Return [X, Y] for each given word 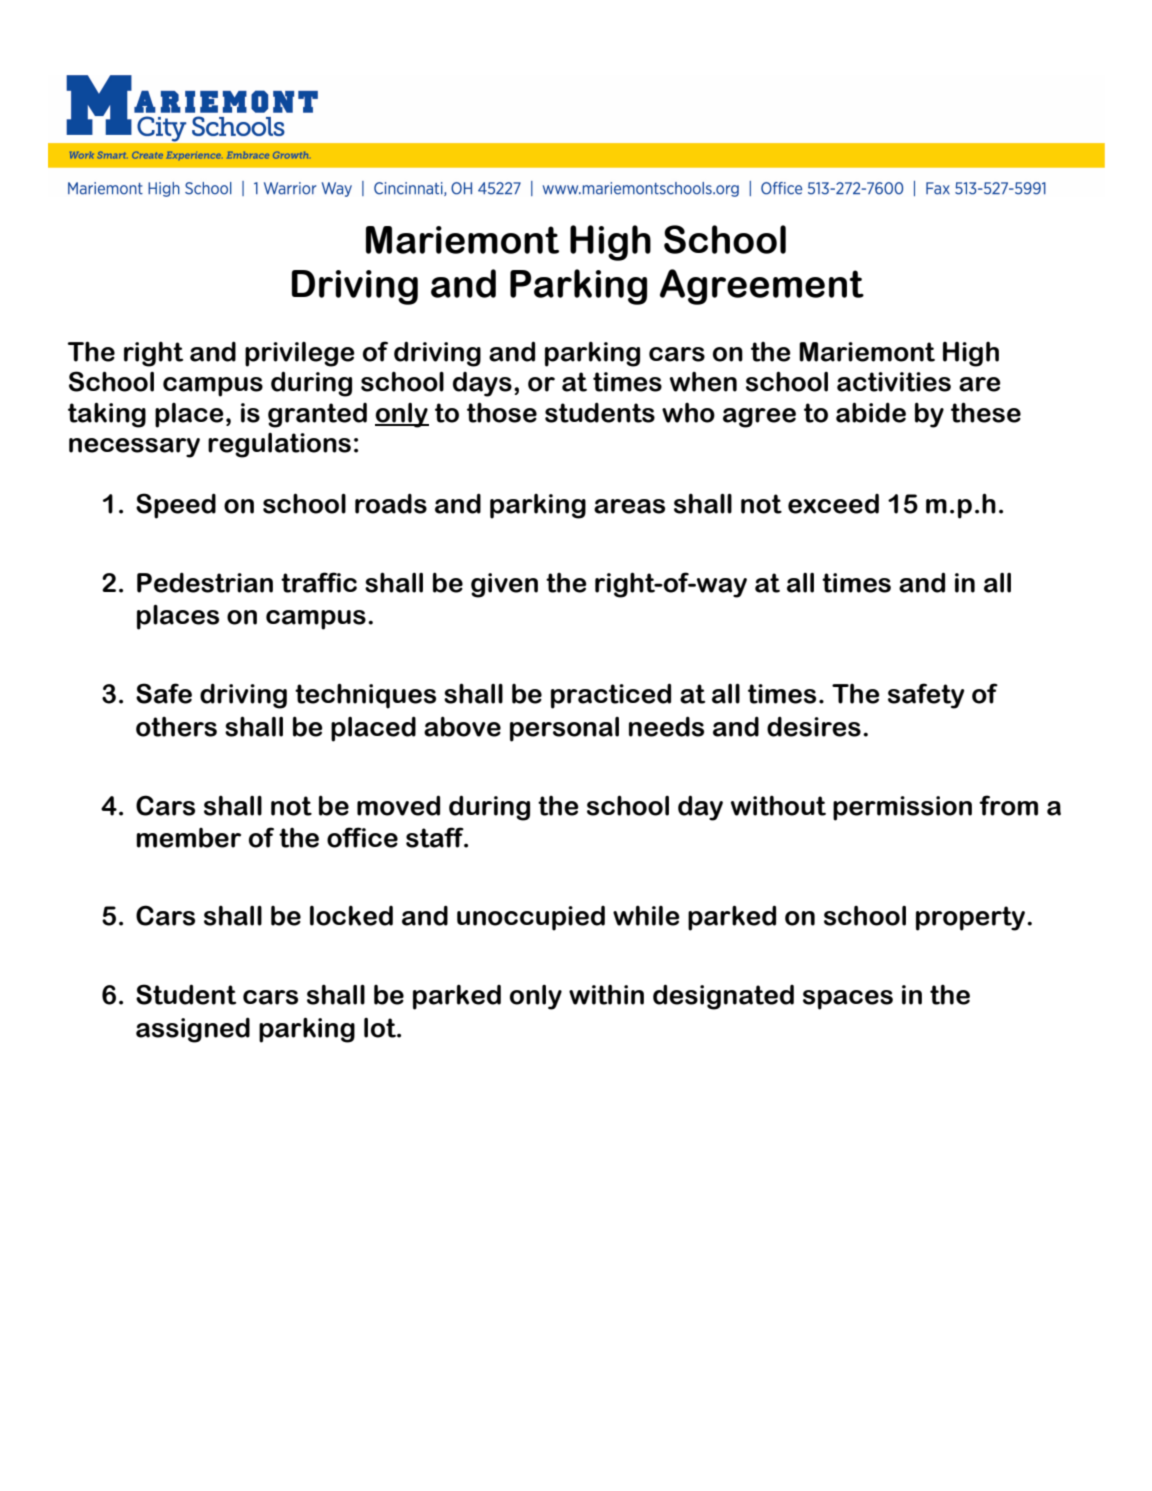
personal [564, 729]
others [176, 726]
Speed [176, 506]
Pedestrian [205, 582]
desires [814, 726]
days [482, 384]
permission [902, 808]
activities [894, 382]
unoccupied [531, 918]
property [970, 918]
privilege [299, 354]
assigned [193, 1030]
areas [629, 506]
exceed [833, 504]
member [188, 838]
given [504, 585]
